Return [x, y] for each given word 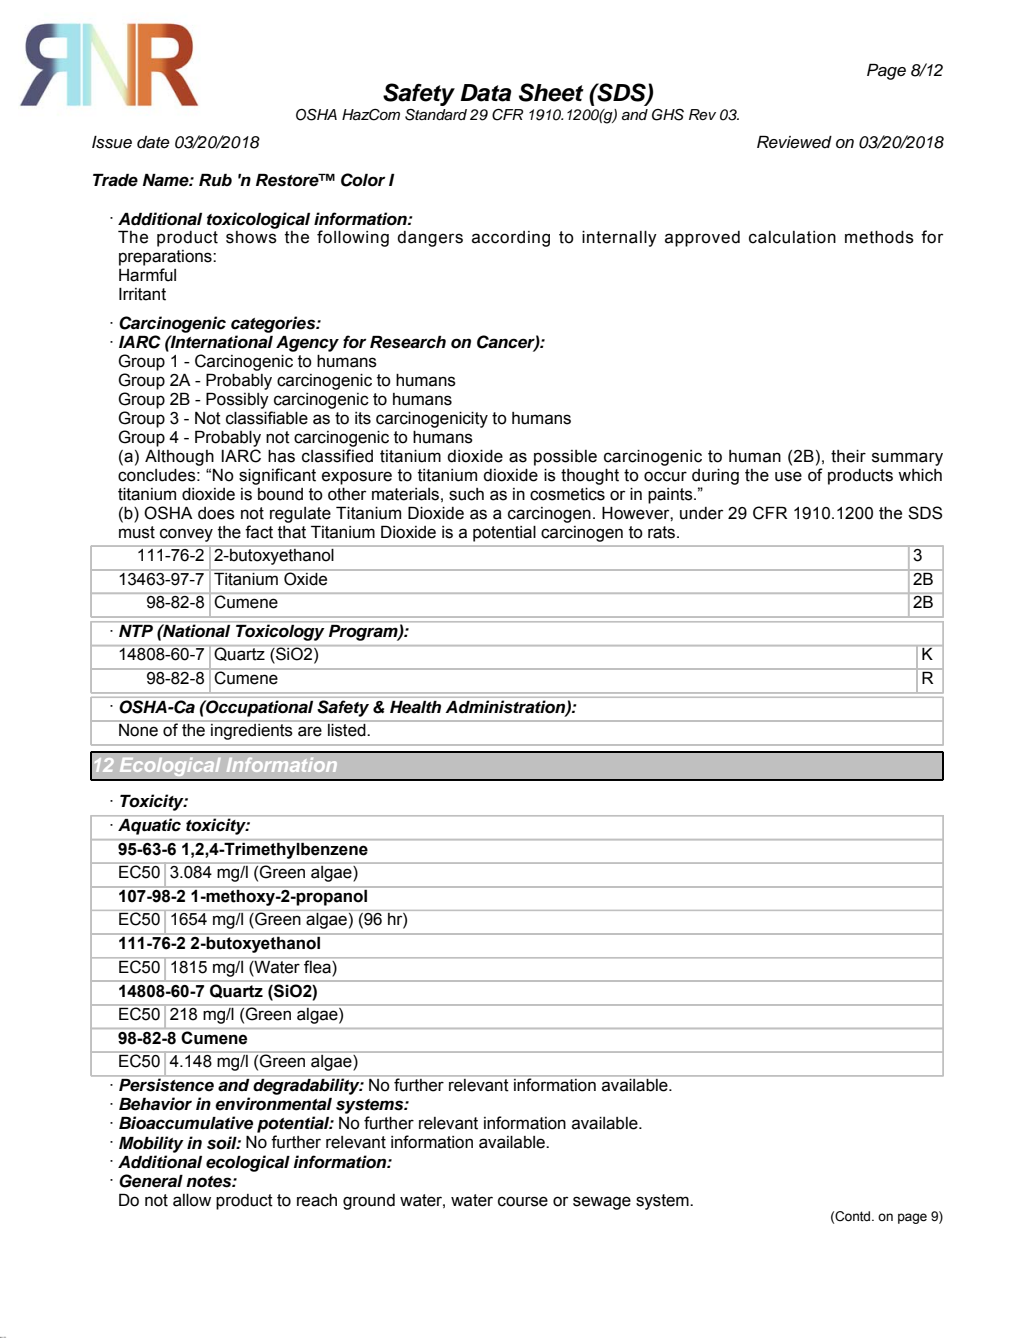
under [701, 513]
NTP [136, 631]
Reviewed [794, 142]
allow [192, 1200]
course [523, 1201]
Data [486, 93]
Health [415, 707]
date [153, 142]
